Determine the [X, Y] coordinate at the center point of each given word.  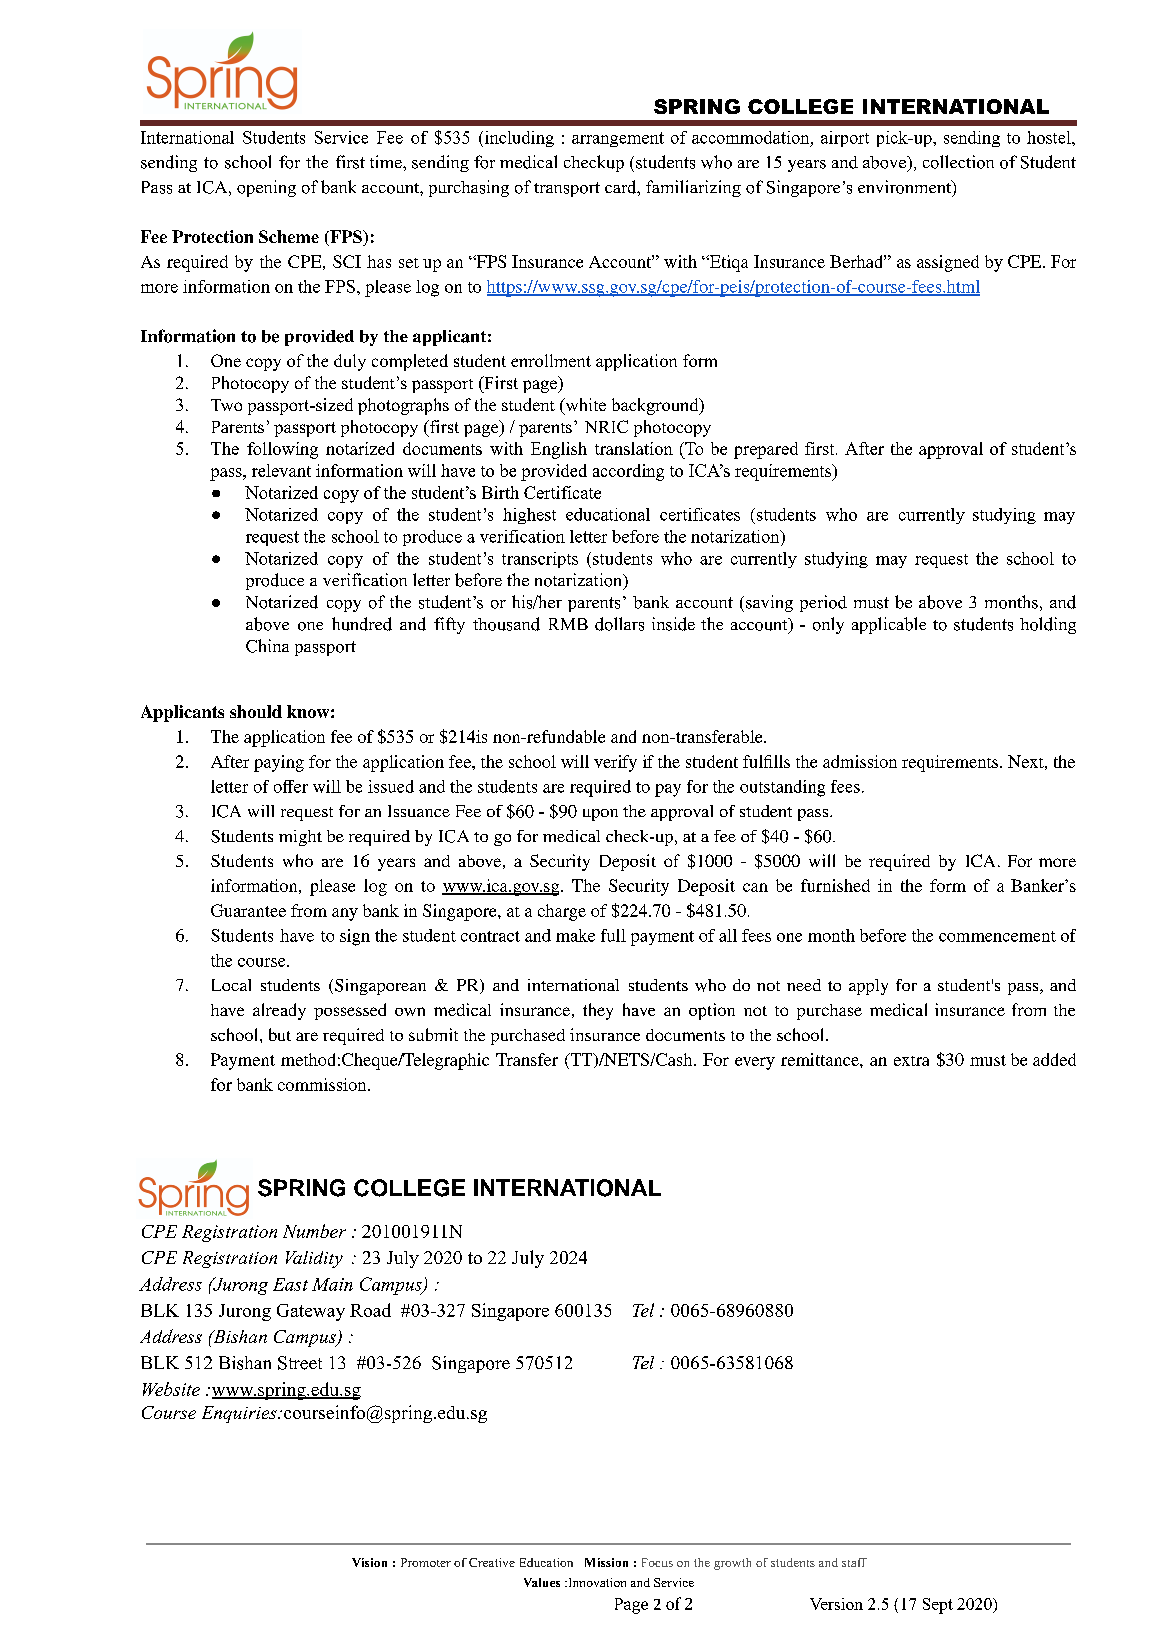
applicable [889, 625]
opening [266, 188]
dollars [619, 624]
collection [958, 162]
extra [911, 1061]
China [267, 646]
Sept [938, 1606]
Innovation [596, 1582]
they [598, 1011]
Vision [369, 1562]
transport [567, 189]
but [280, 1034]
